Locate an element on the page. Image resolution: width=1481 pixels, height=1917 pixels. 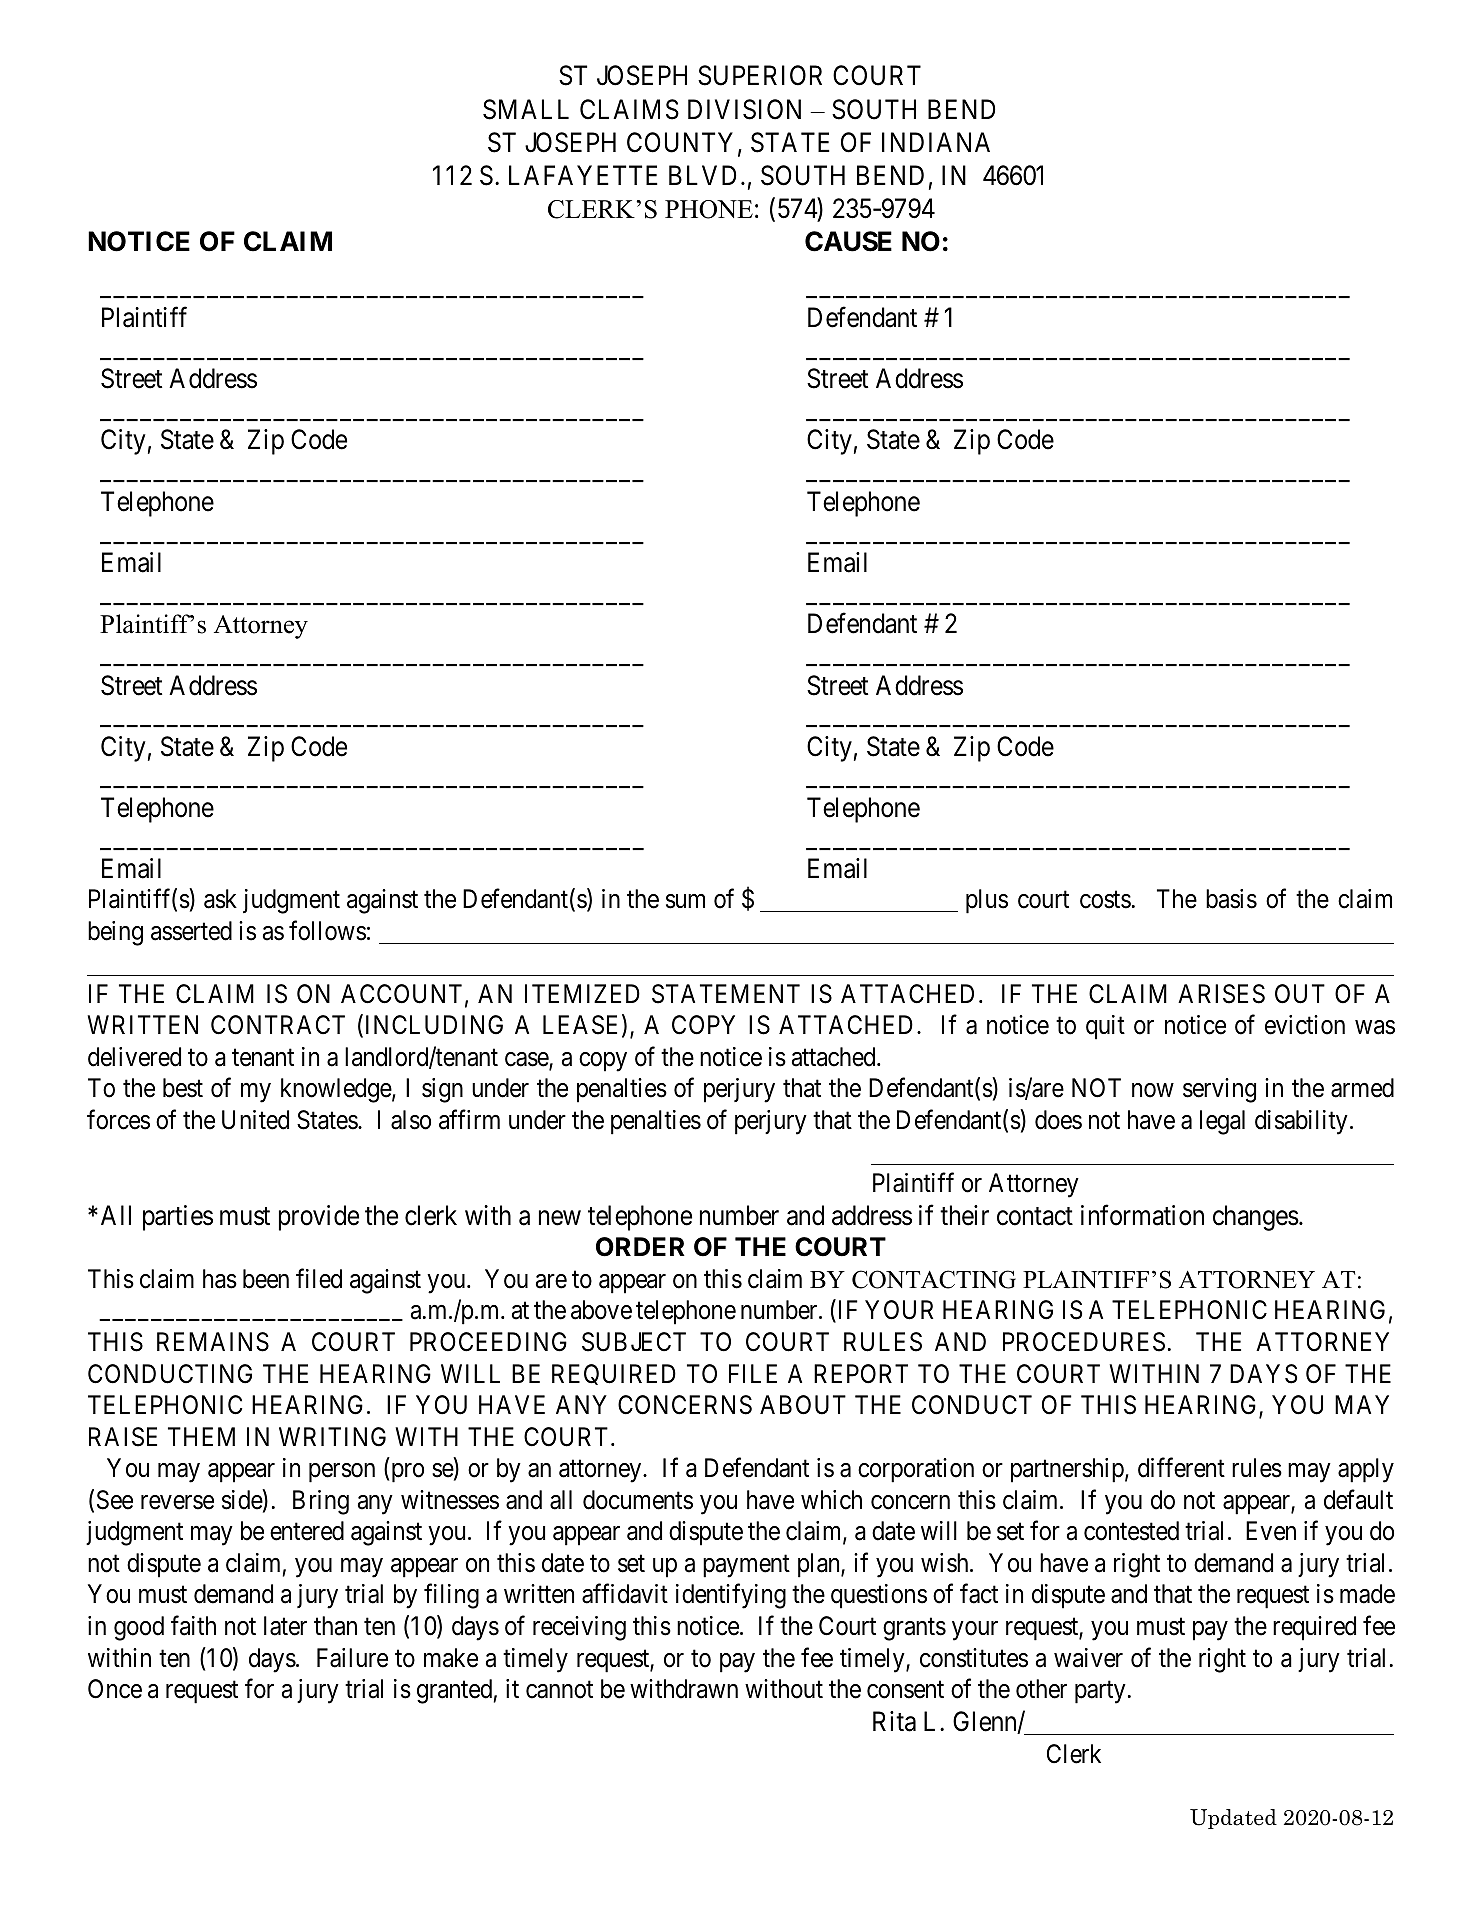
identifying is located at coordinates (731, 1596).
